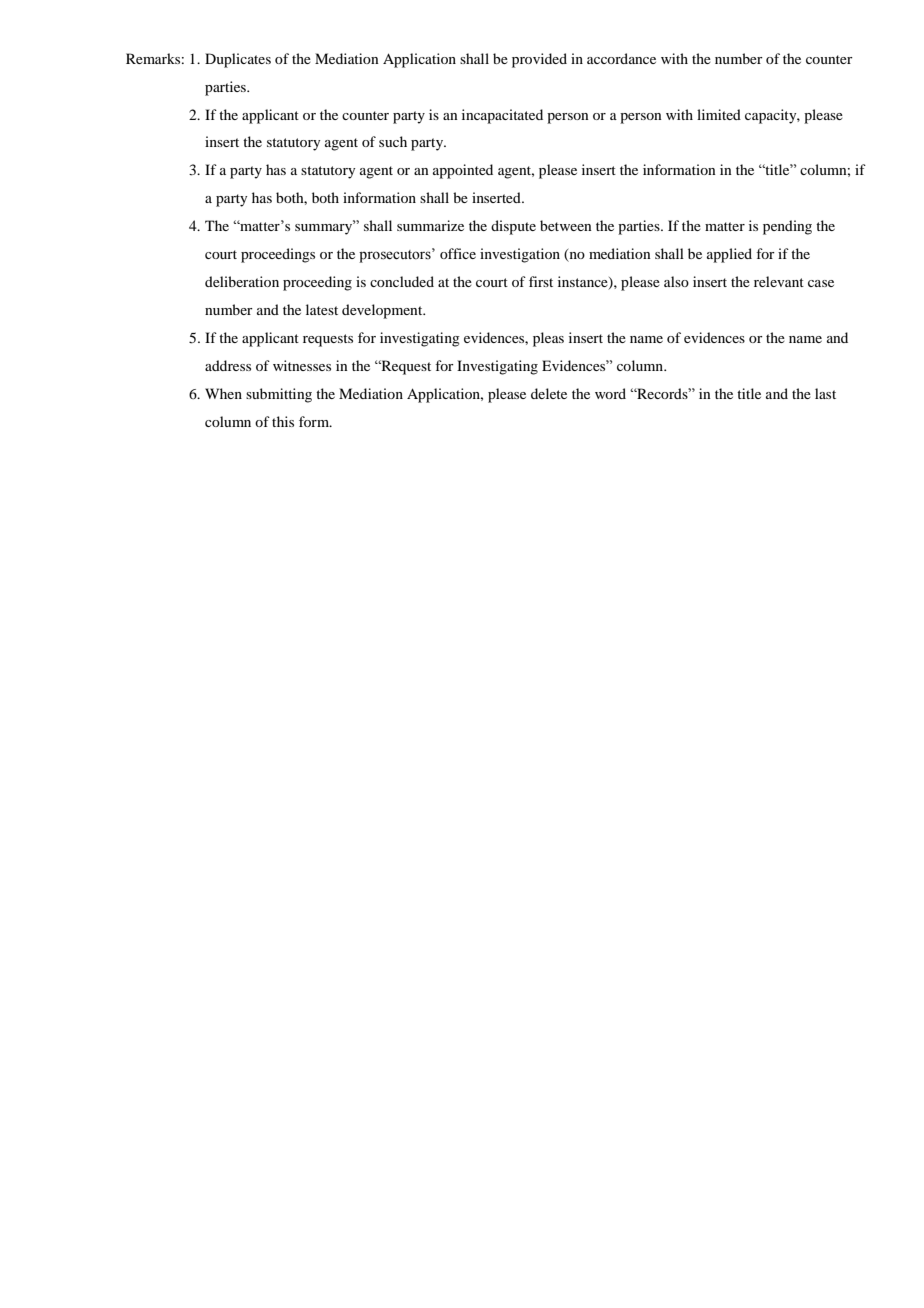 The width and height of the page is (924, 1308). What do you see at coordinates (513, 227) in the page?
I see `dispute` at bounding box center [513, 227].
